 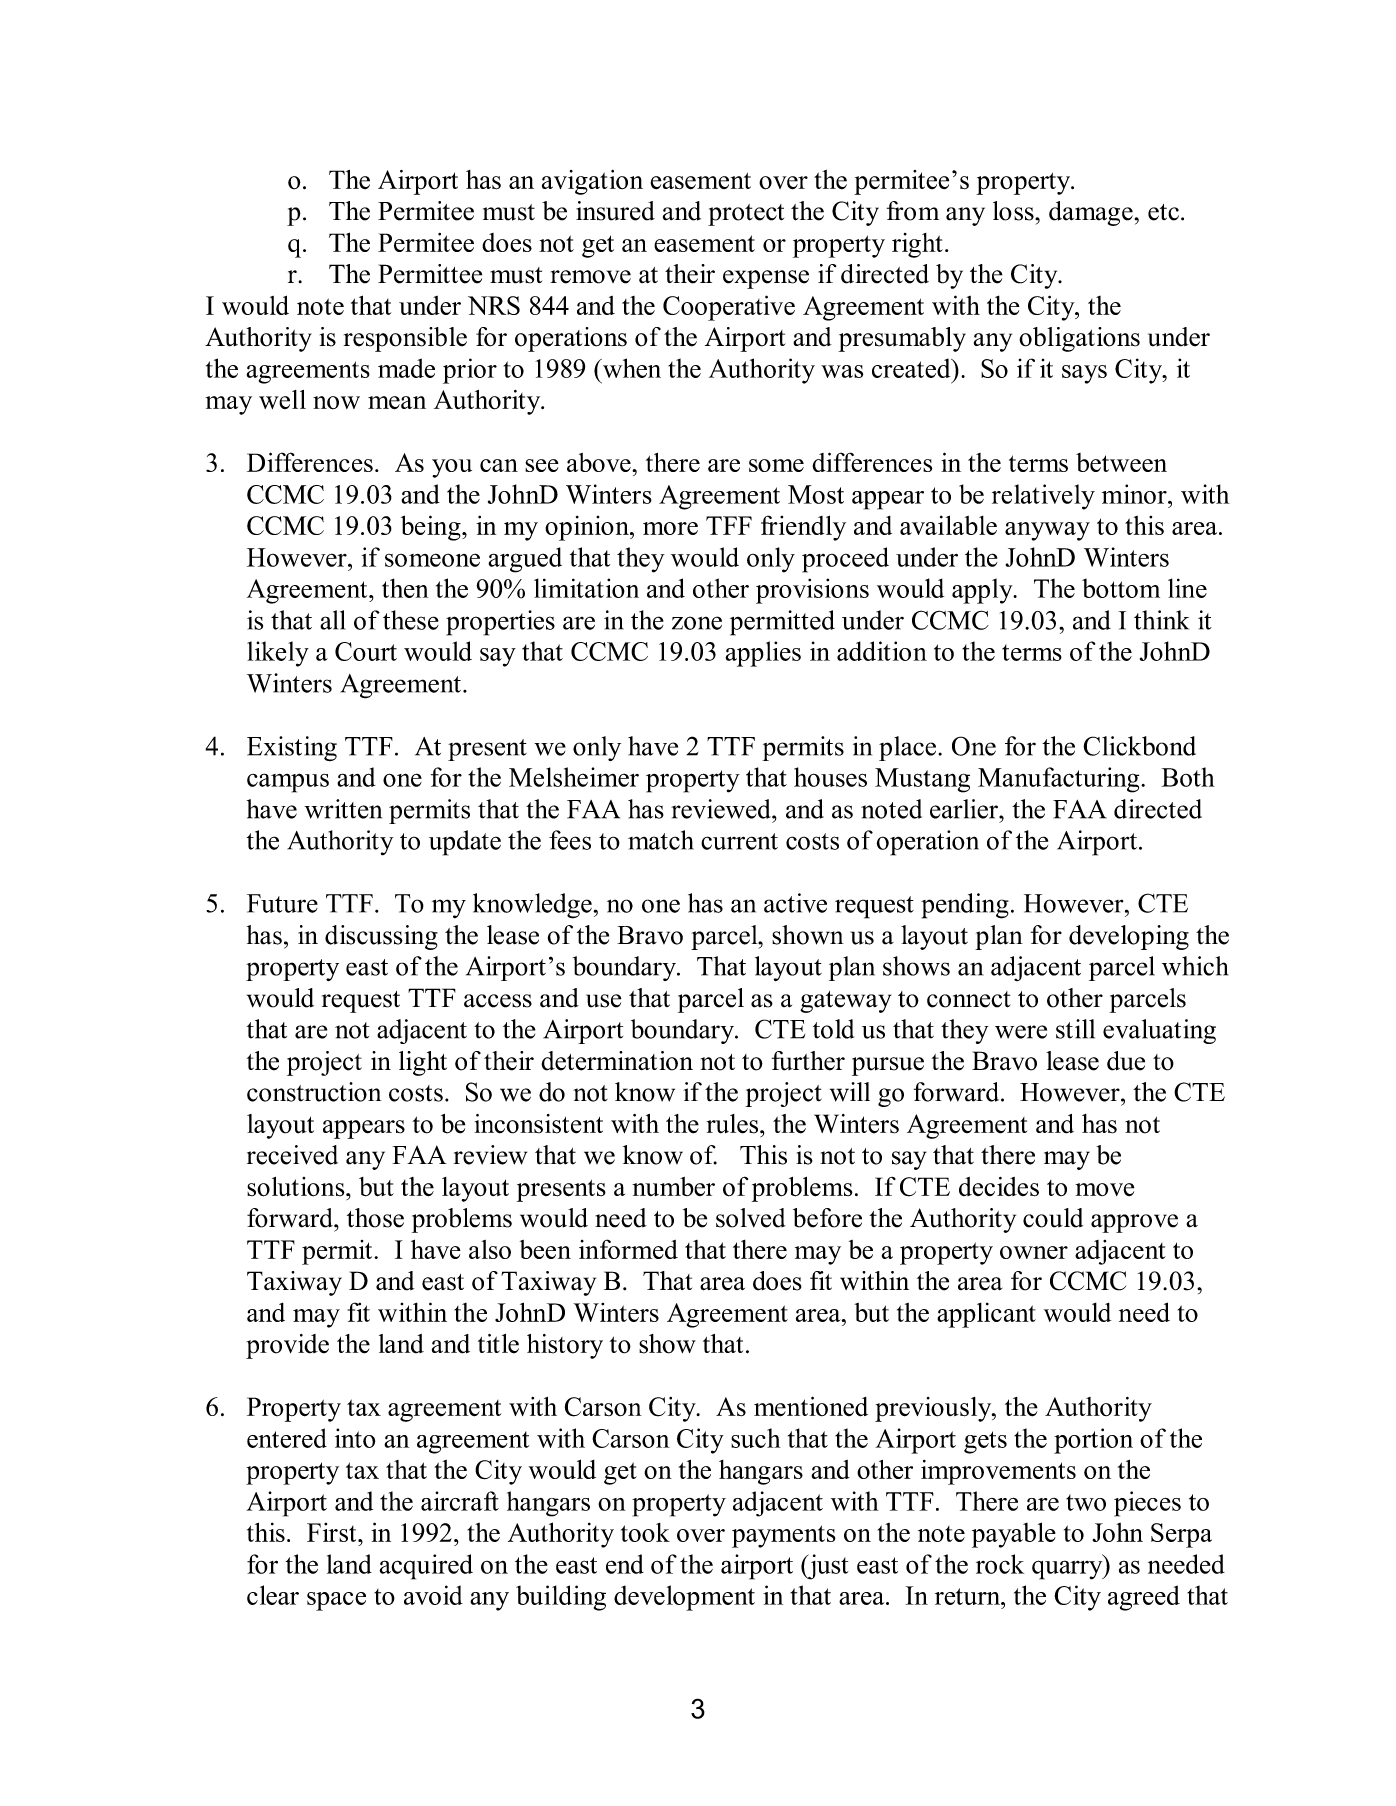 I want to click on quarry, so click(x=1068, y=1570).
